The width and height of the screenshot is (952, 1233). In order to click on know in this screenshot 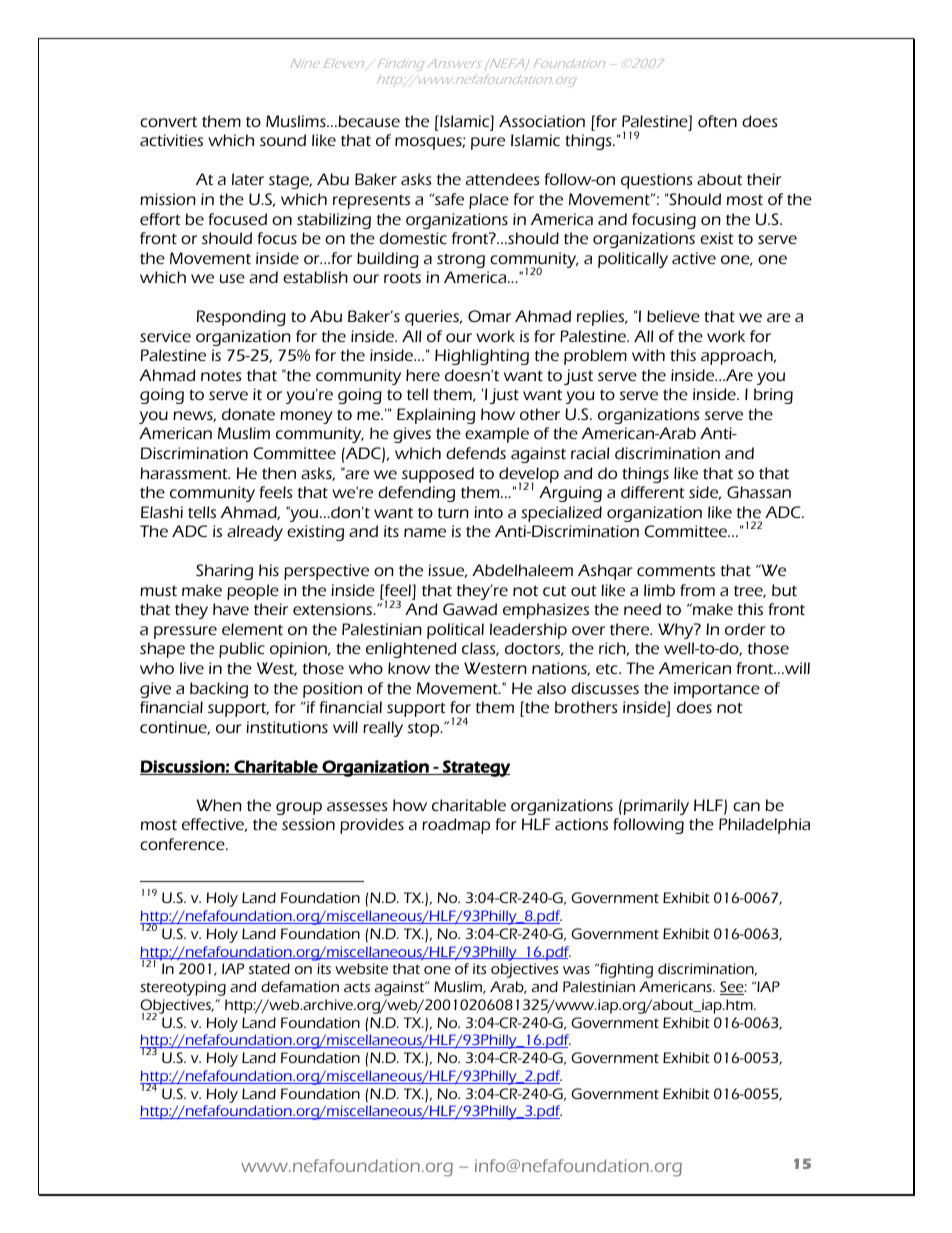, I will do `click(409, 668)`.
